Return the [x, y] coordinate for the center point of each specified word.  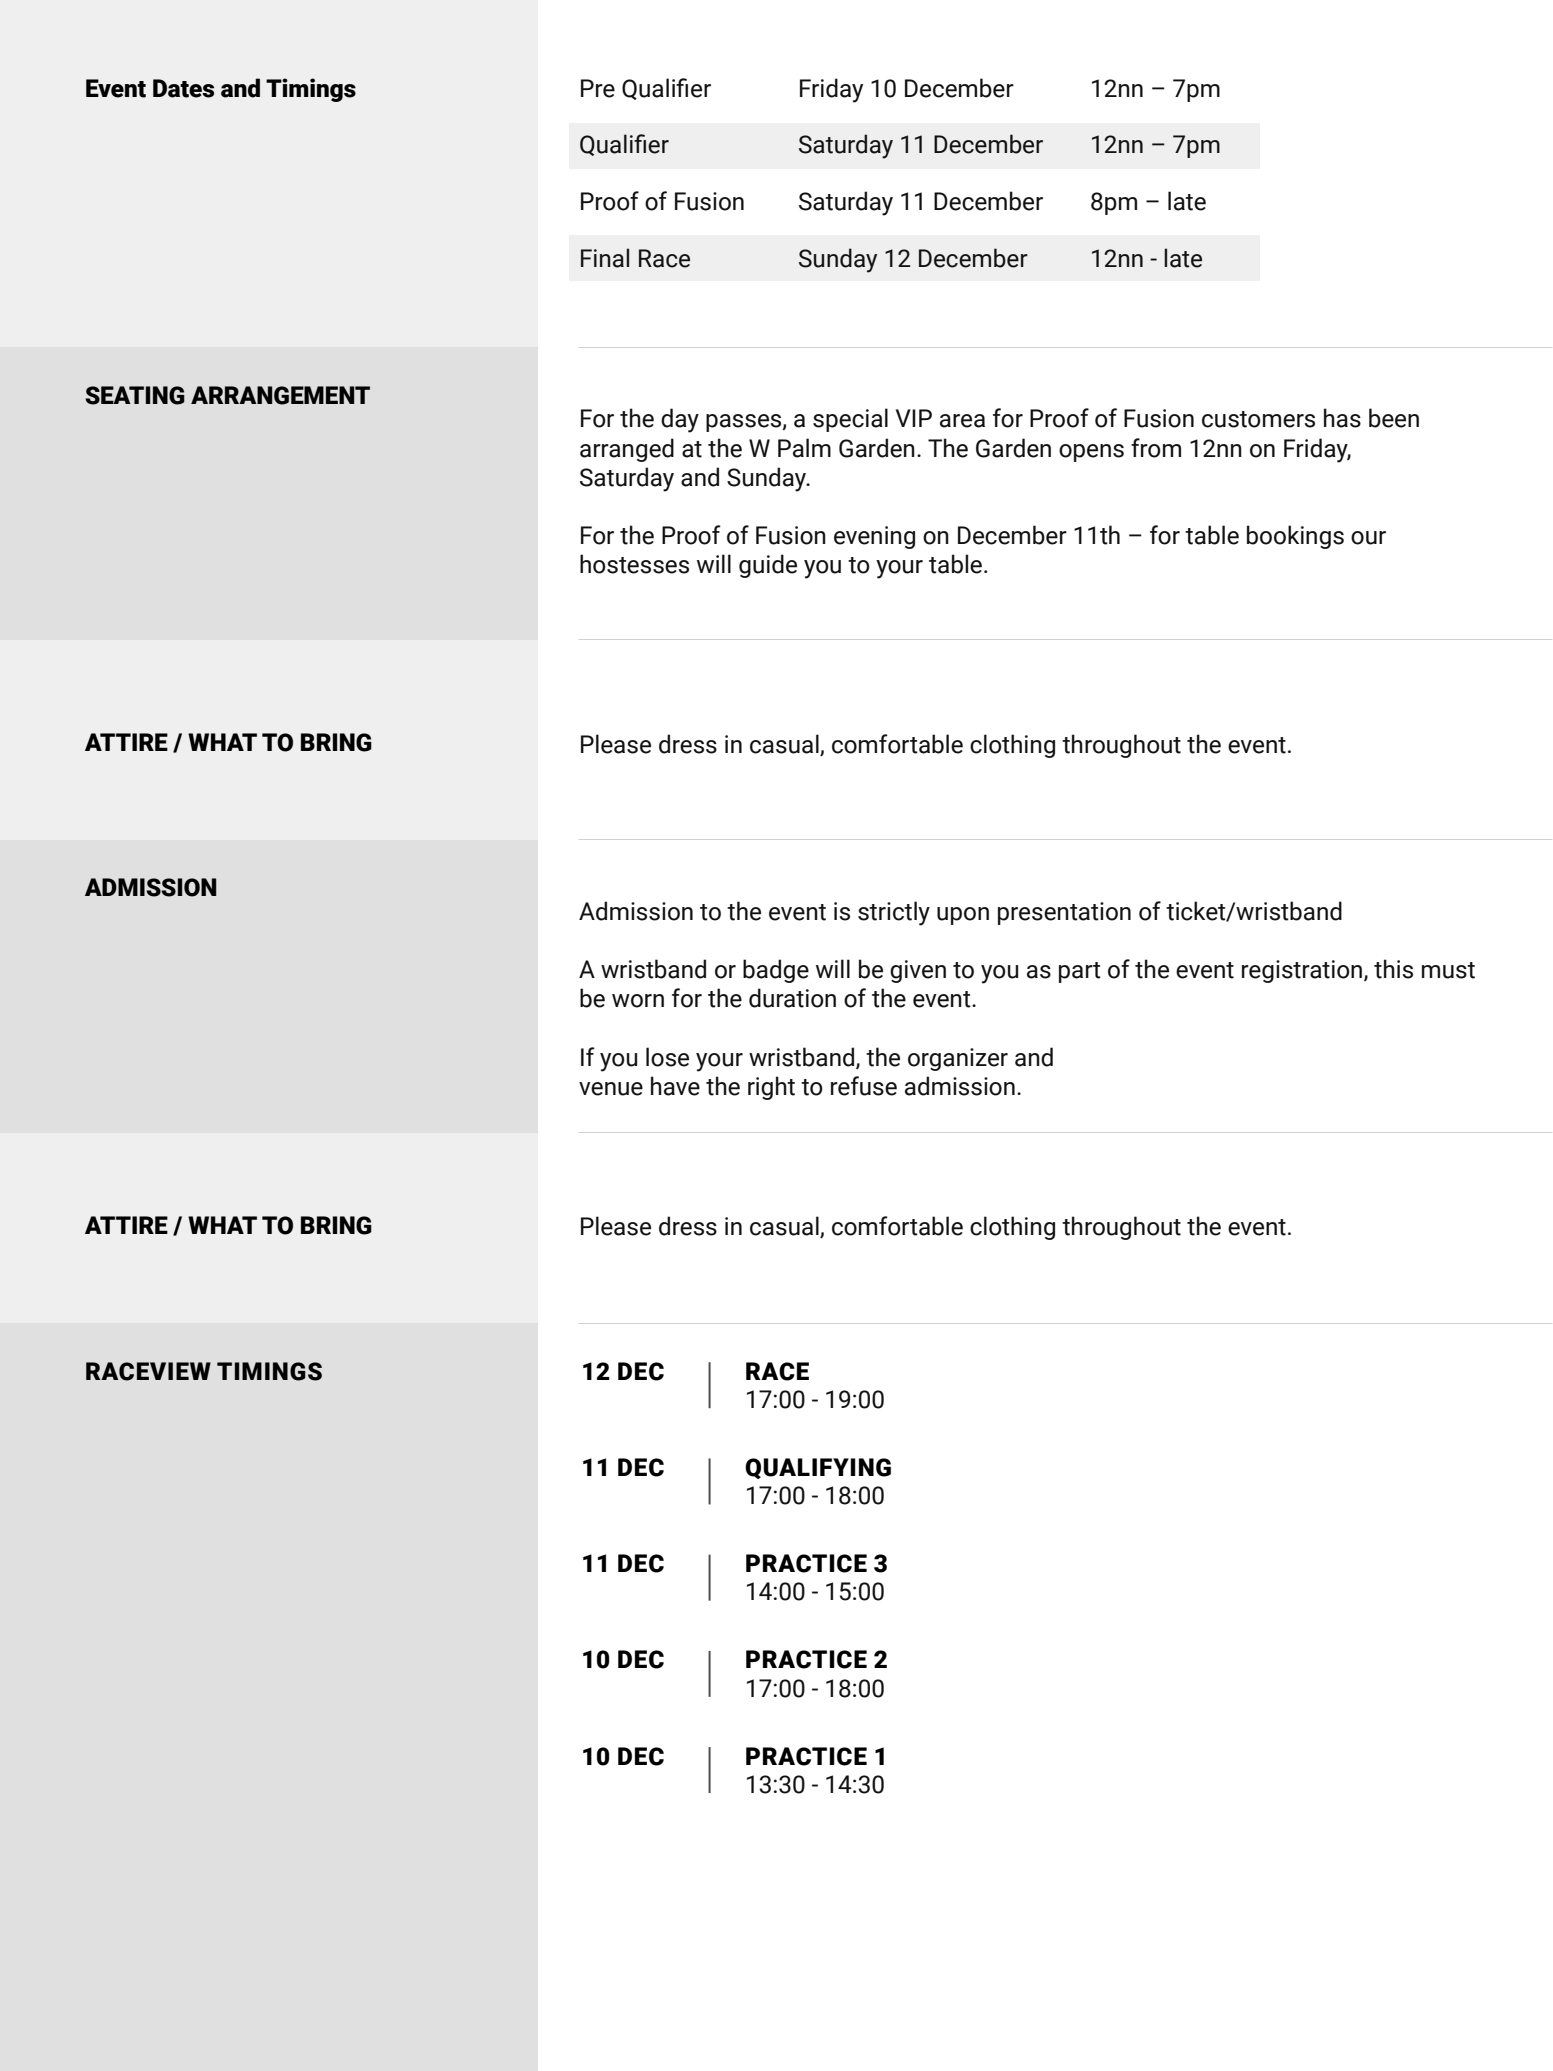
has [1342, 418]
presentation [1064, 913]
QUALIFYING [818, 1468]
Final [605, 258]
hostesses [634, 564]
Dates [183, 88]
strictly [894, 913]
